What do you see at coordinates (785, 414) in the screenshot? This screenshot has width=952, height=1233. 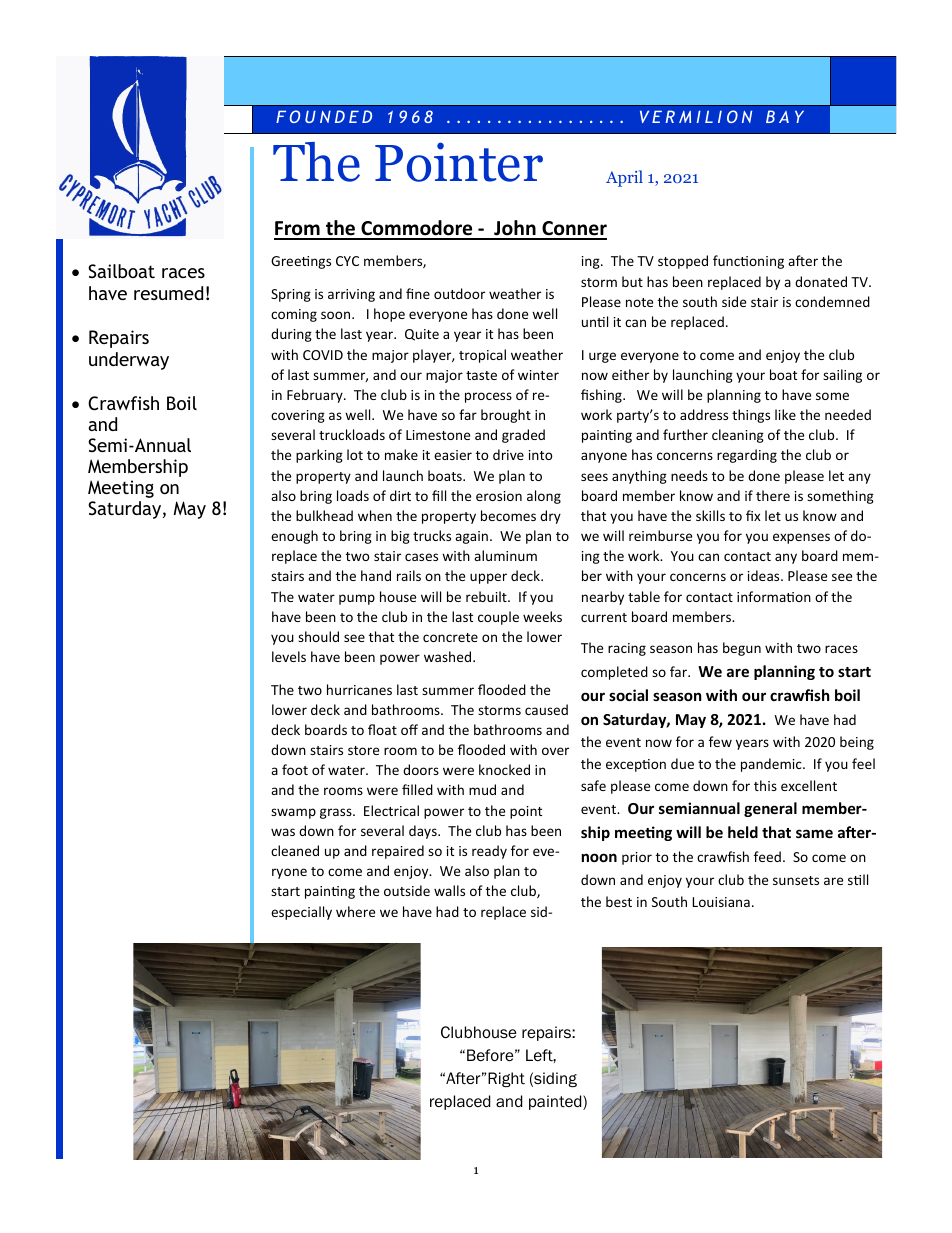 I see `like` at bounding box center [785, 414].
